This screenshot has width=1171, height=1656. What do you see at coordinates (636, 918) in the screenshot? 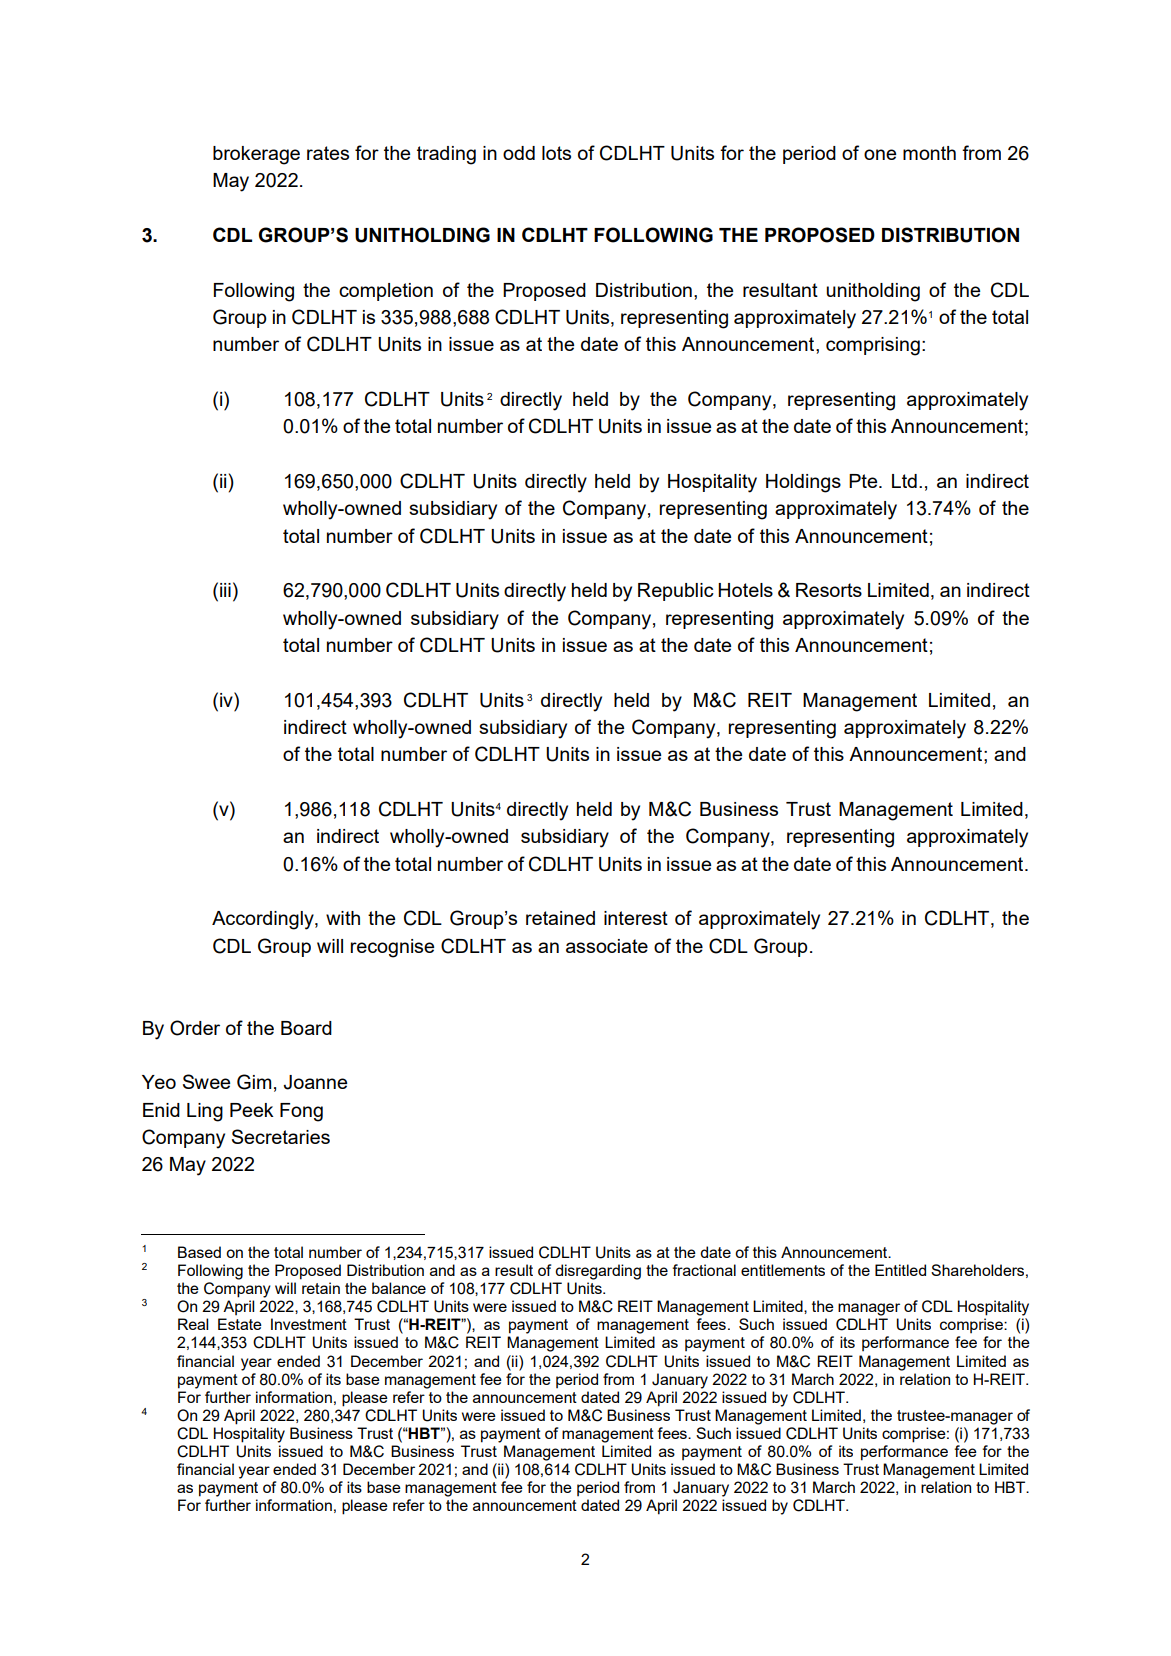
I see `interest` at bounding box center [636, 918].
